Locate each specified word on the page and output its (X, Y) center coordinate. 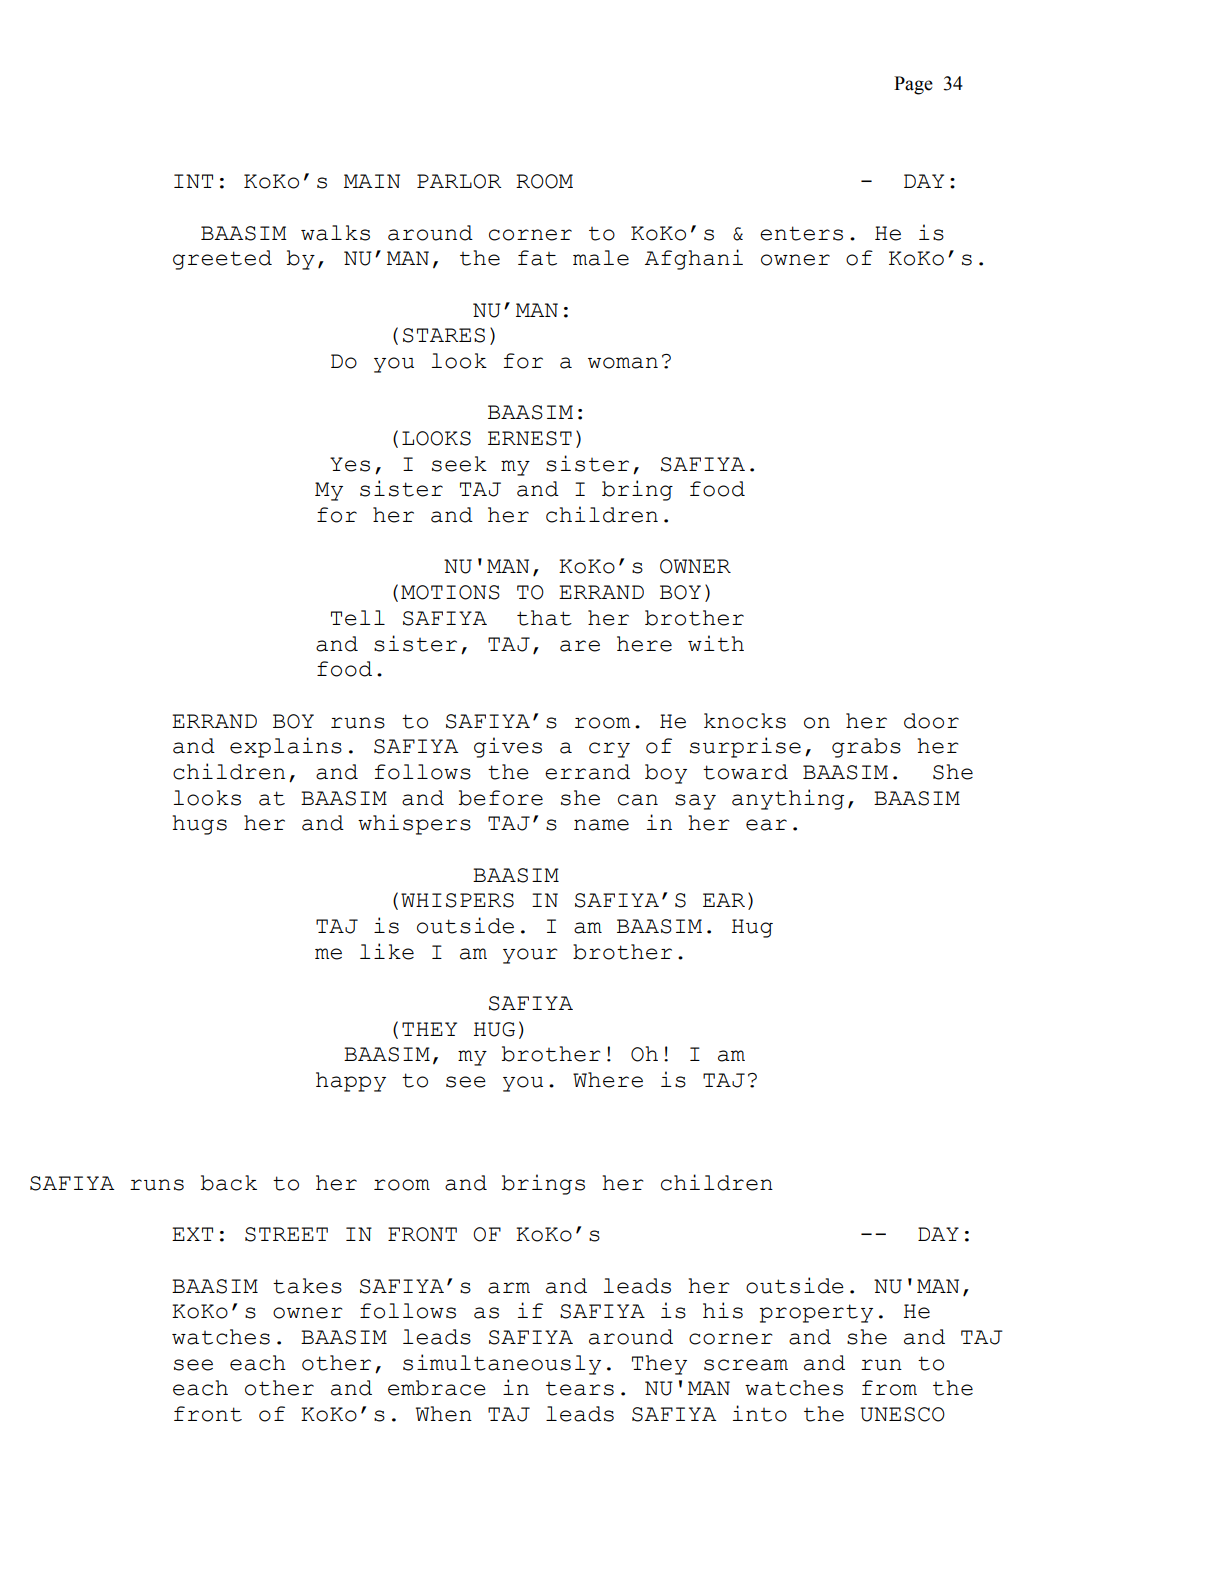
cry (609, 750)
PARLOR (459, 181)
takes (307, 1286)
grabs (866, 748)
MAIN (372, 181)
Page (913, 85)
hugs (200, 825)
